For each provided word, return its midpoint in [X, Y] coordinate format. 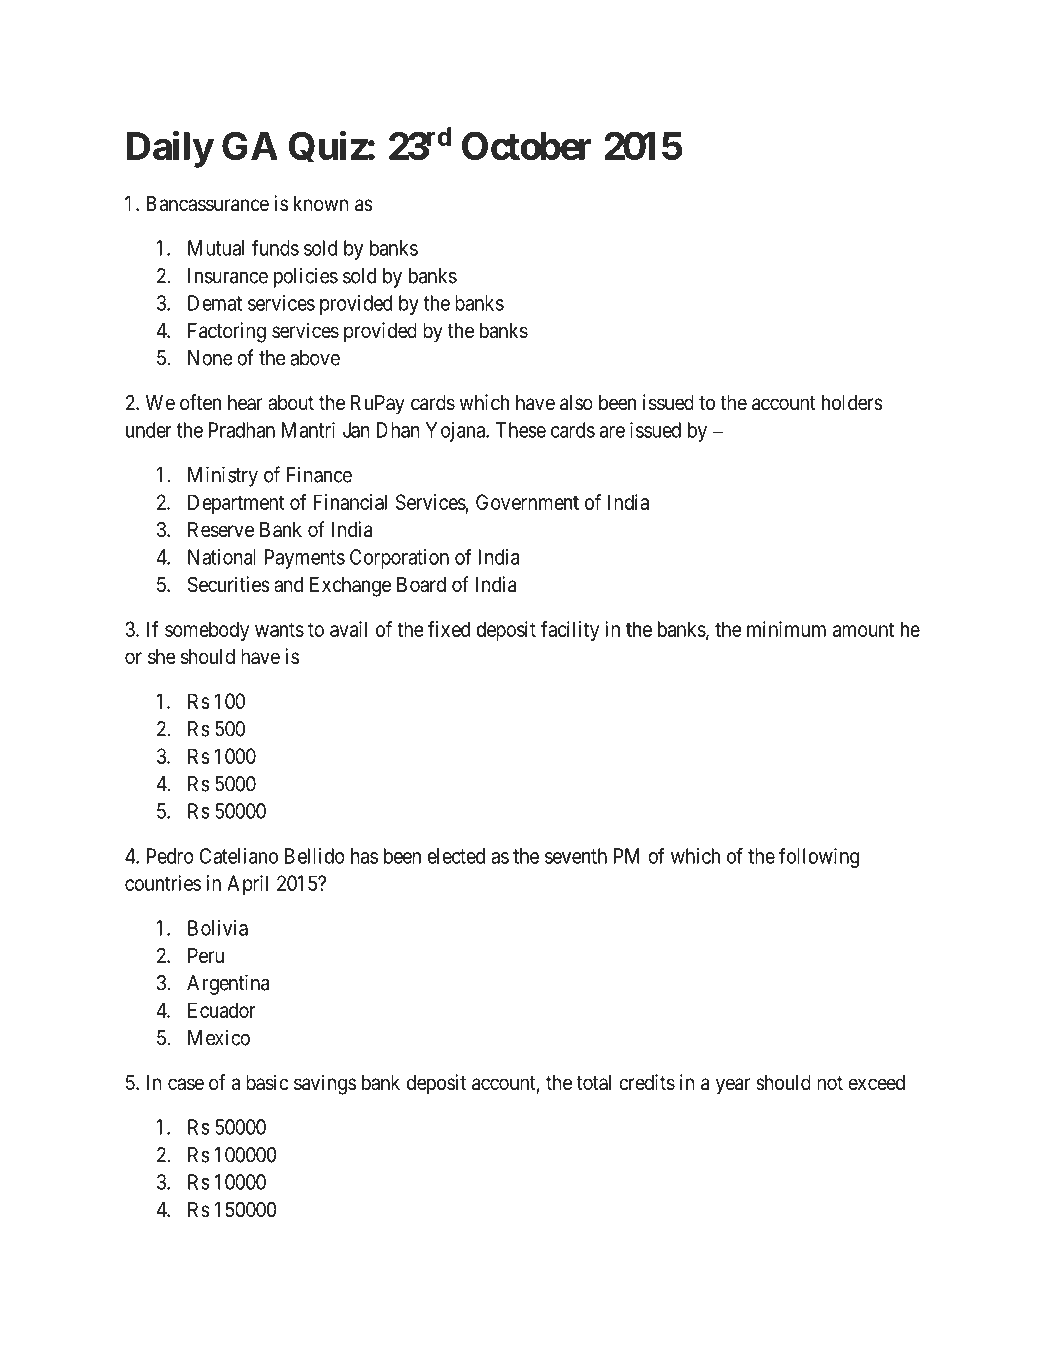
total [594, 1083]
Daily [170, 149]
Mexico [219, 1037]
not [830, 1083]
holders [852, 403]
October [527, 145]
